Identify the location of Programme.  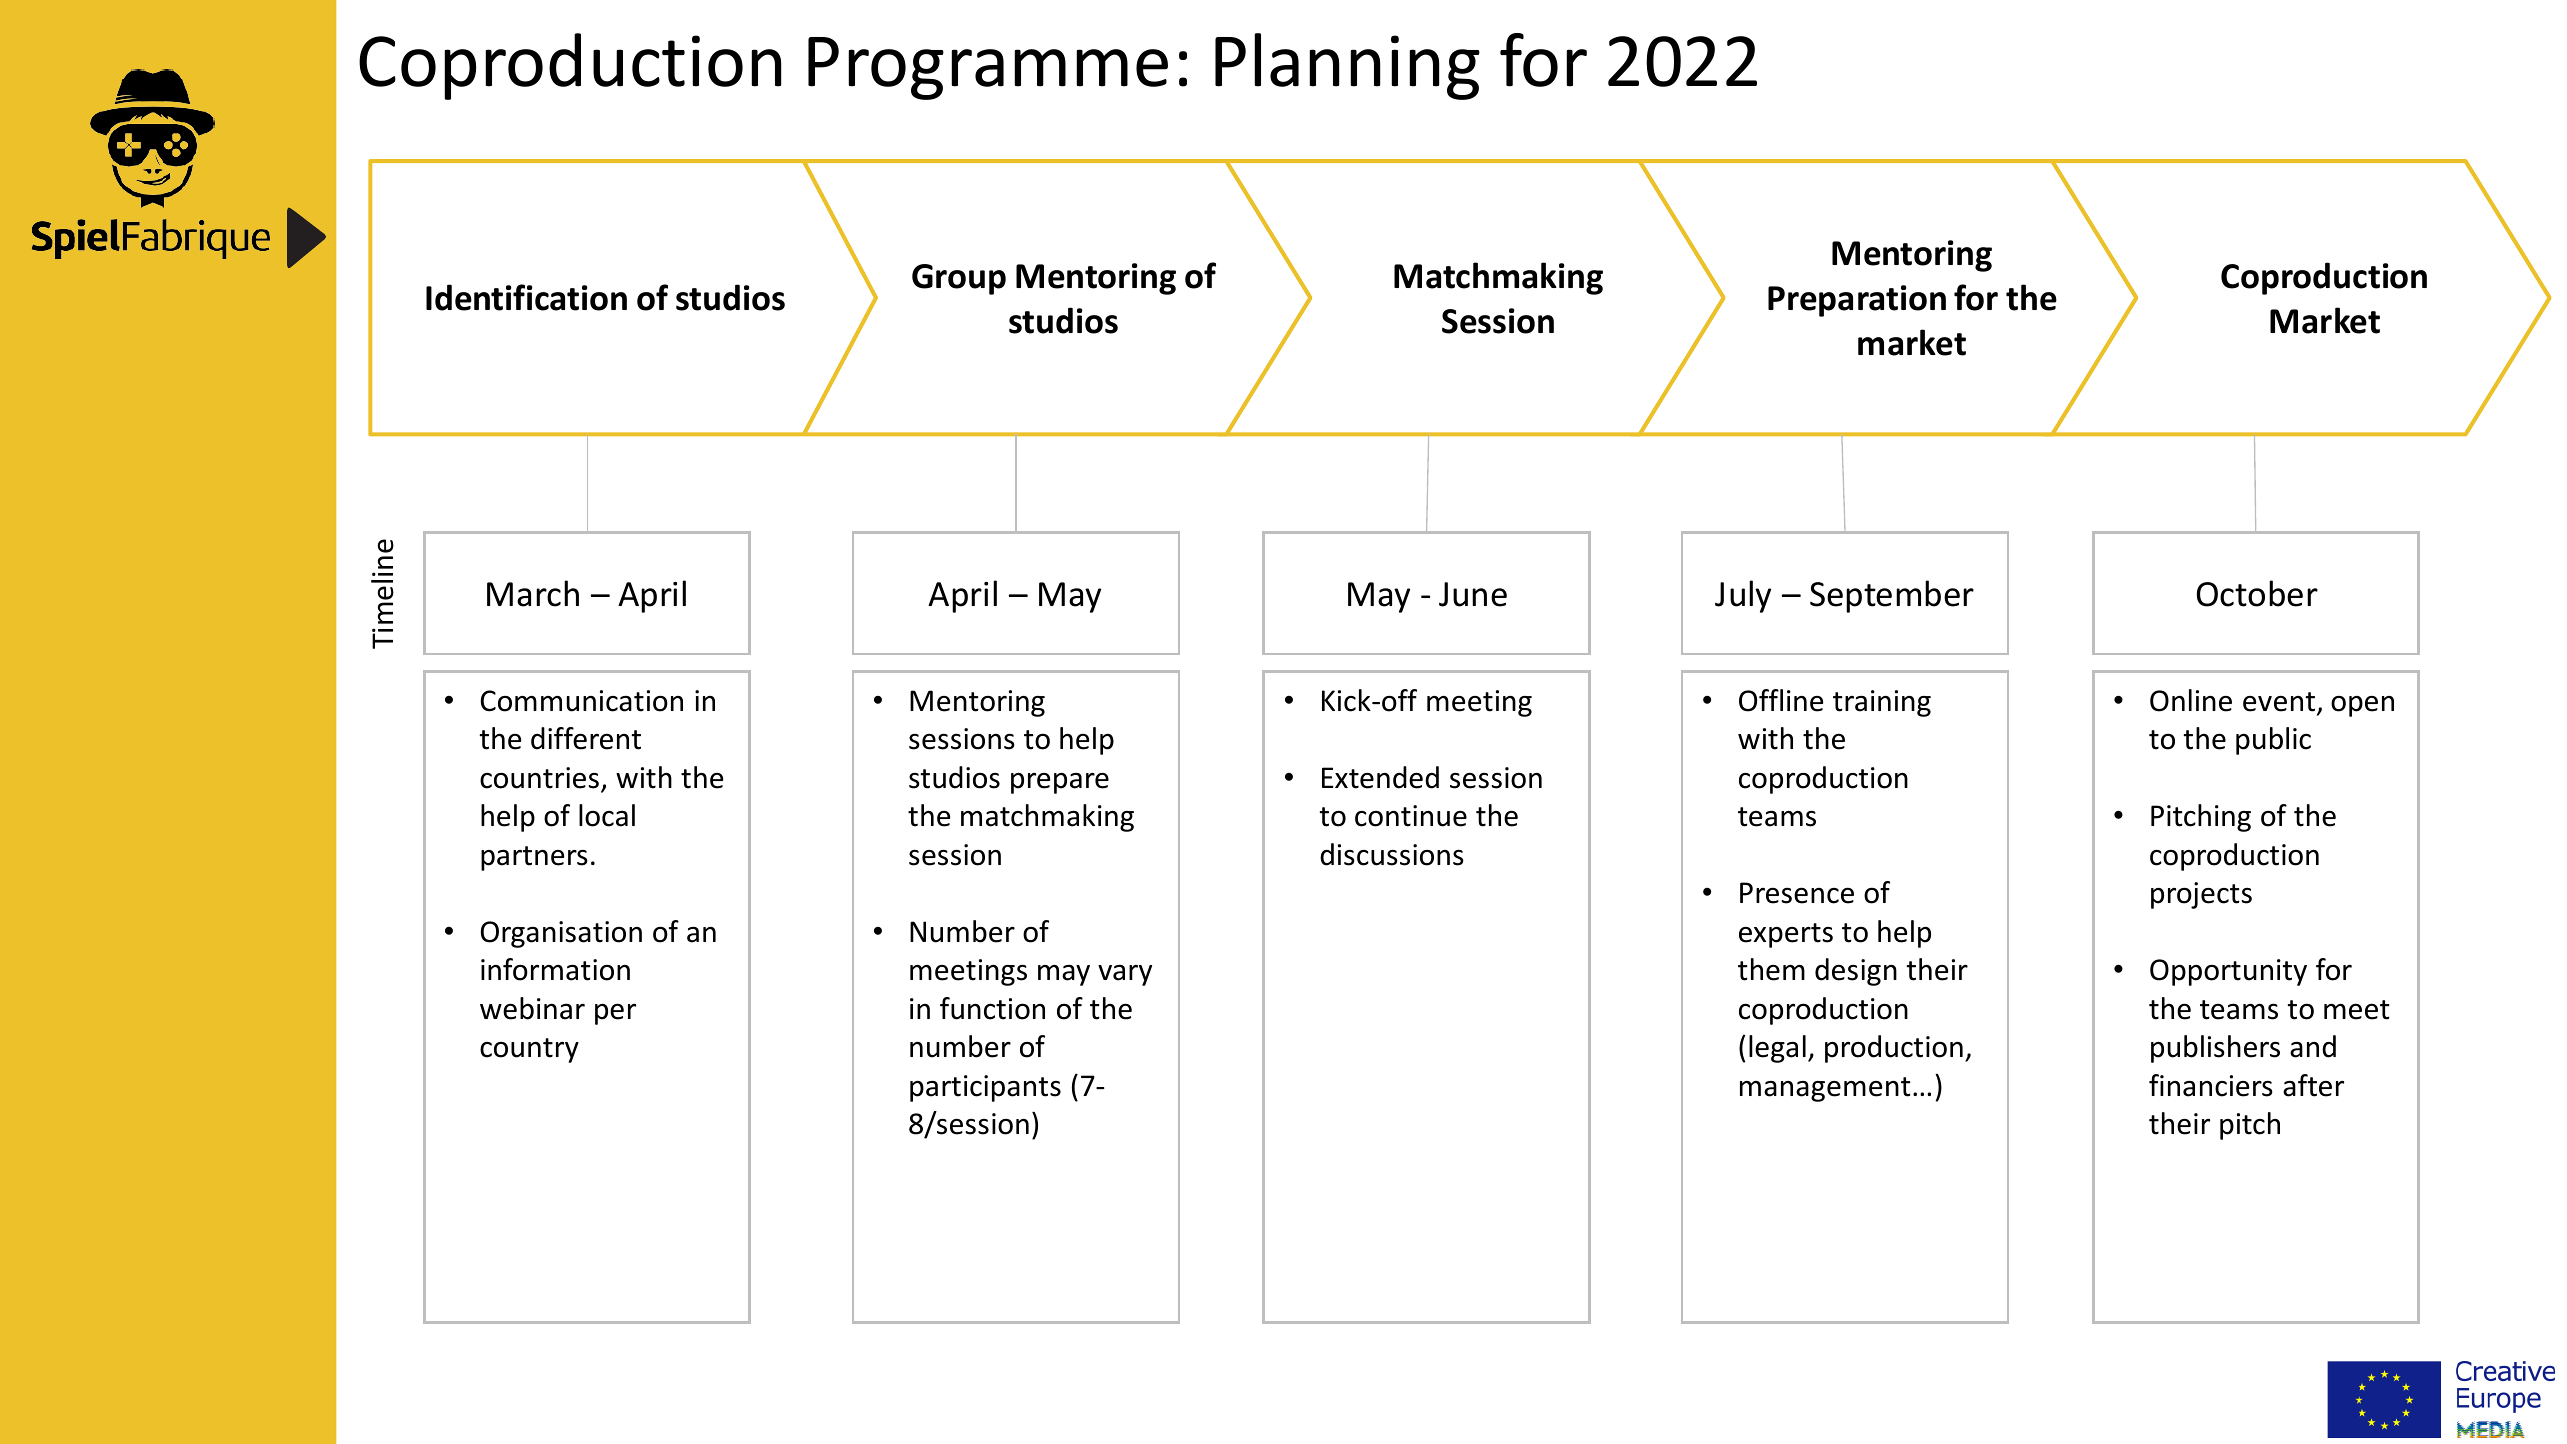
(988, 68).
